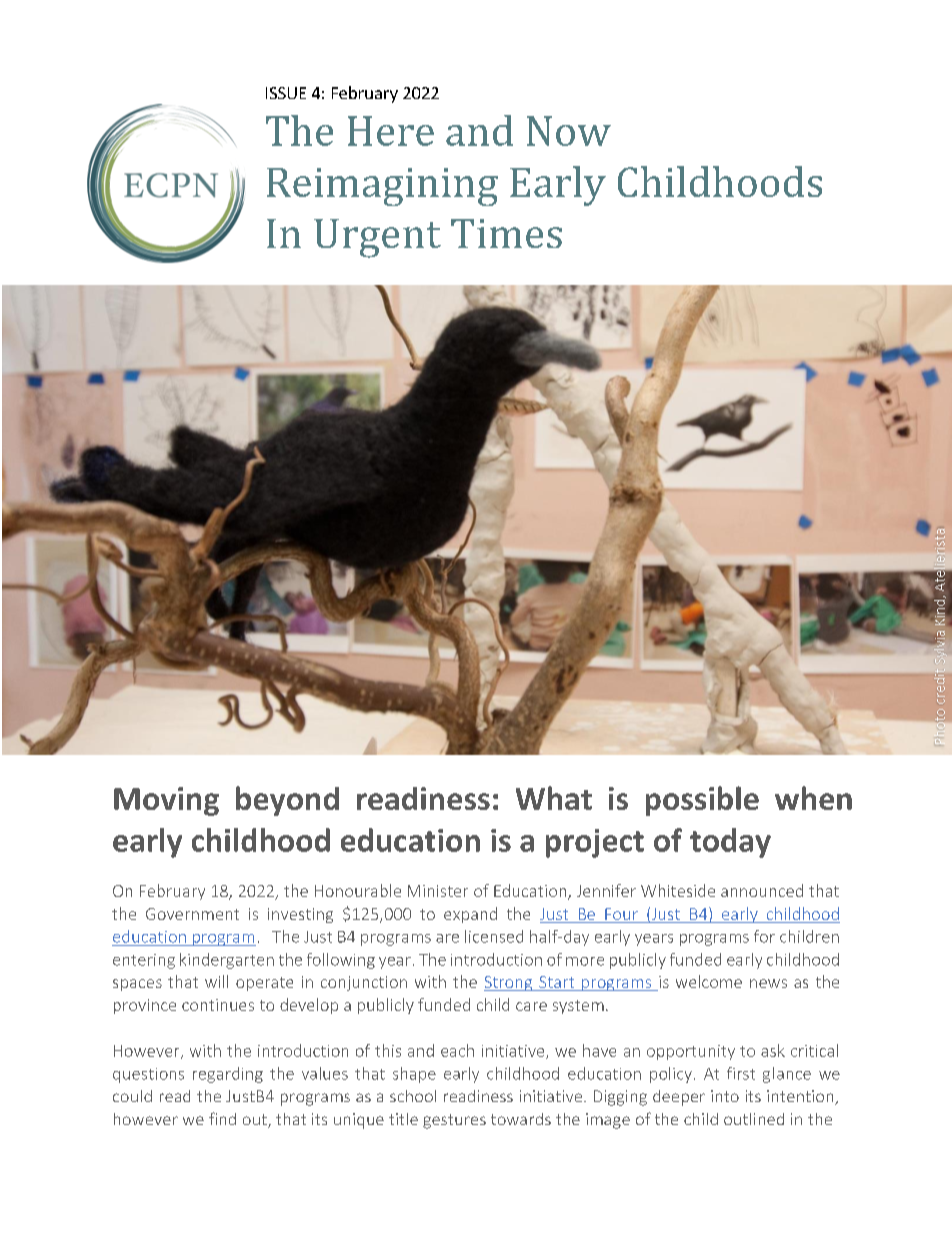 The height and width of the page is (1233, 952). What do you see at coordinates (286, 93) in the page?
I see `ISSUE` at bounding box center [286, 93].
